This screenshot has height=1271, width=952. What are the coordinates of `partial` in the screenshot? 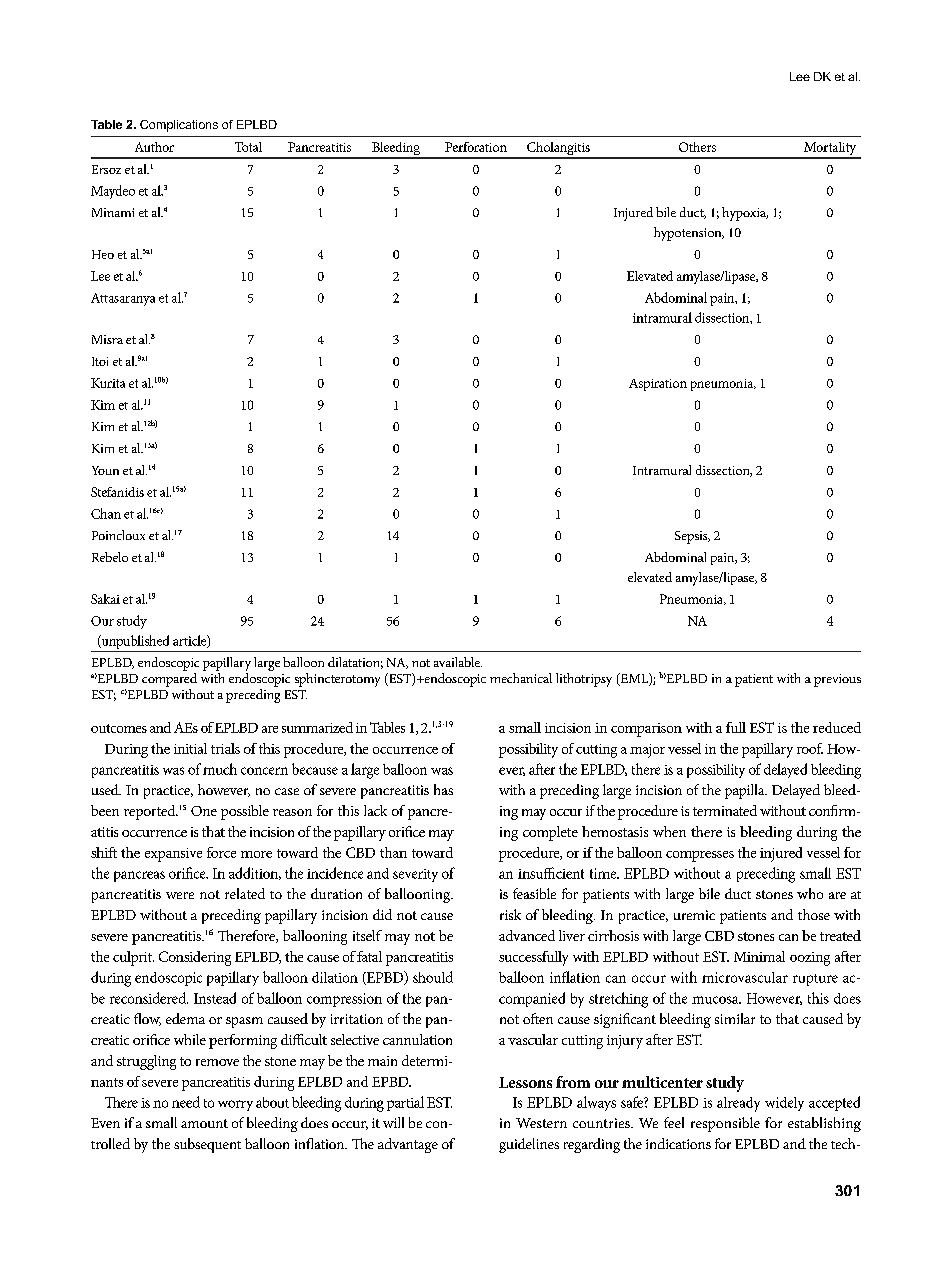 It's located at (405, 1103).
